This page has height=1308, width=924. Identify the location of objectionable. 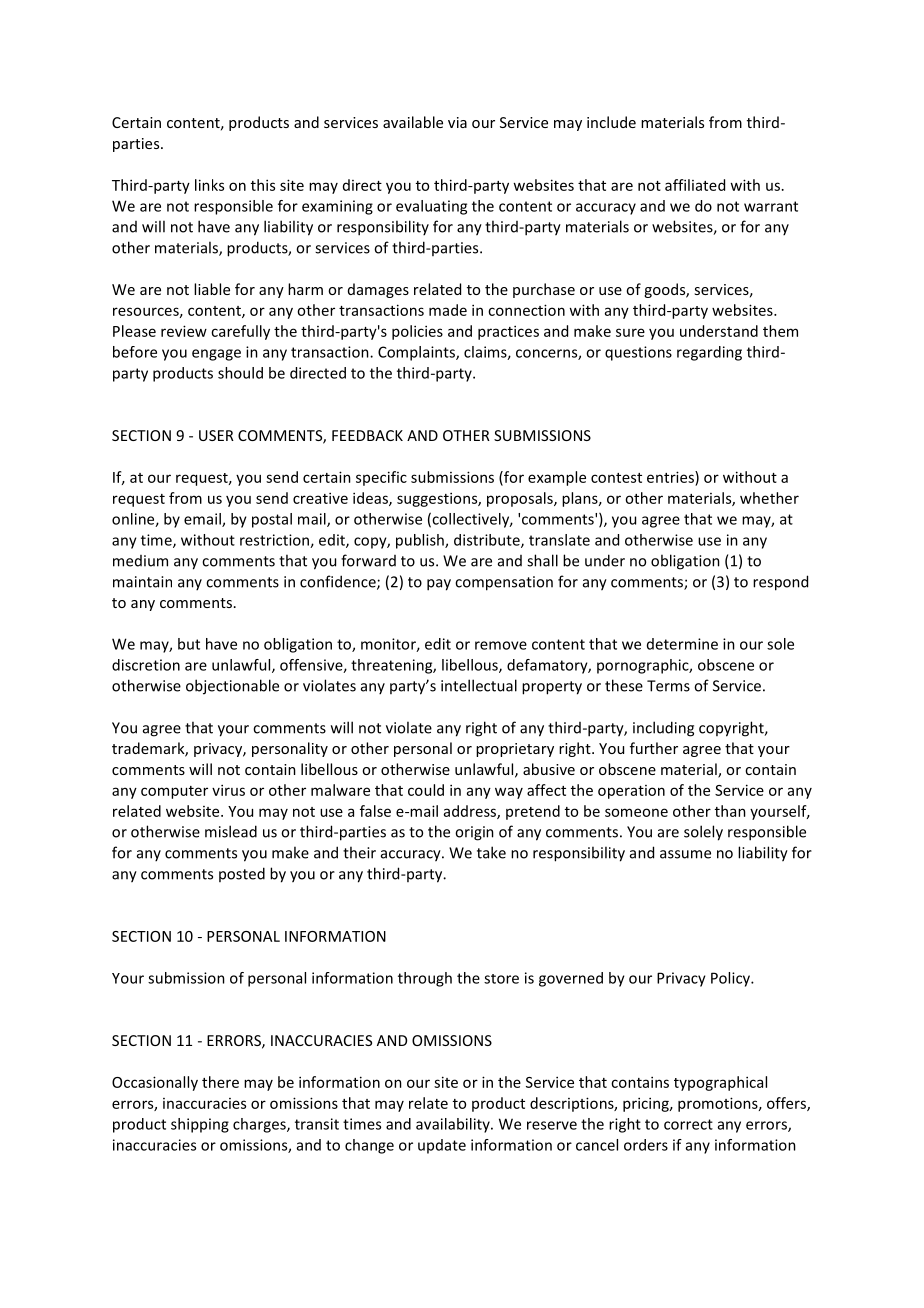
(232, 687).
